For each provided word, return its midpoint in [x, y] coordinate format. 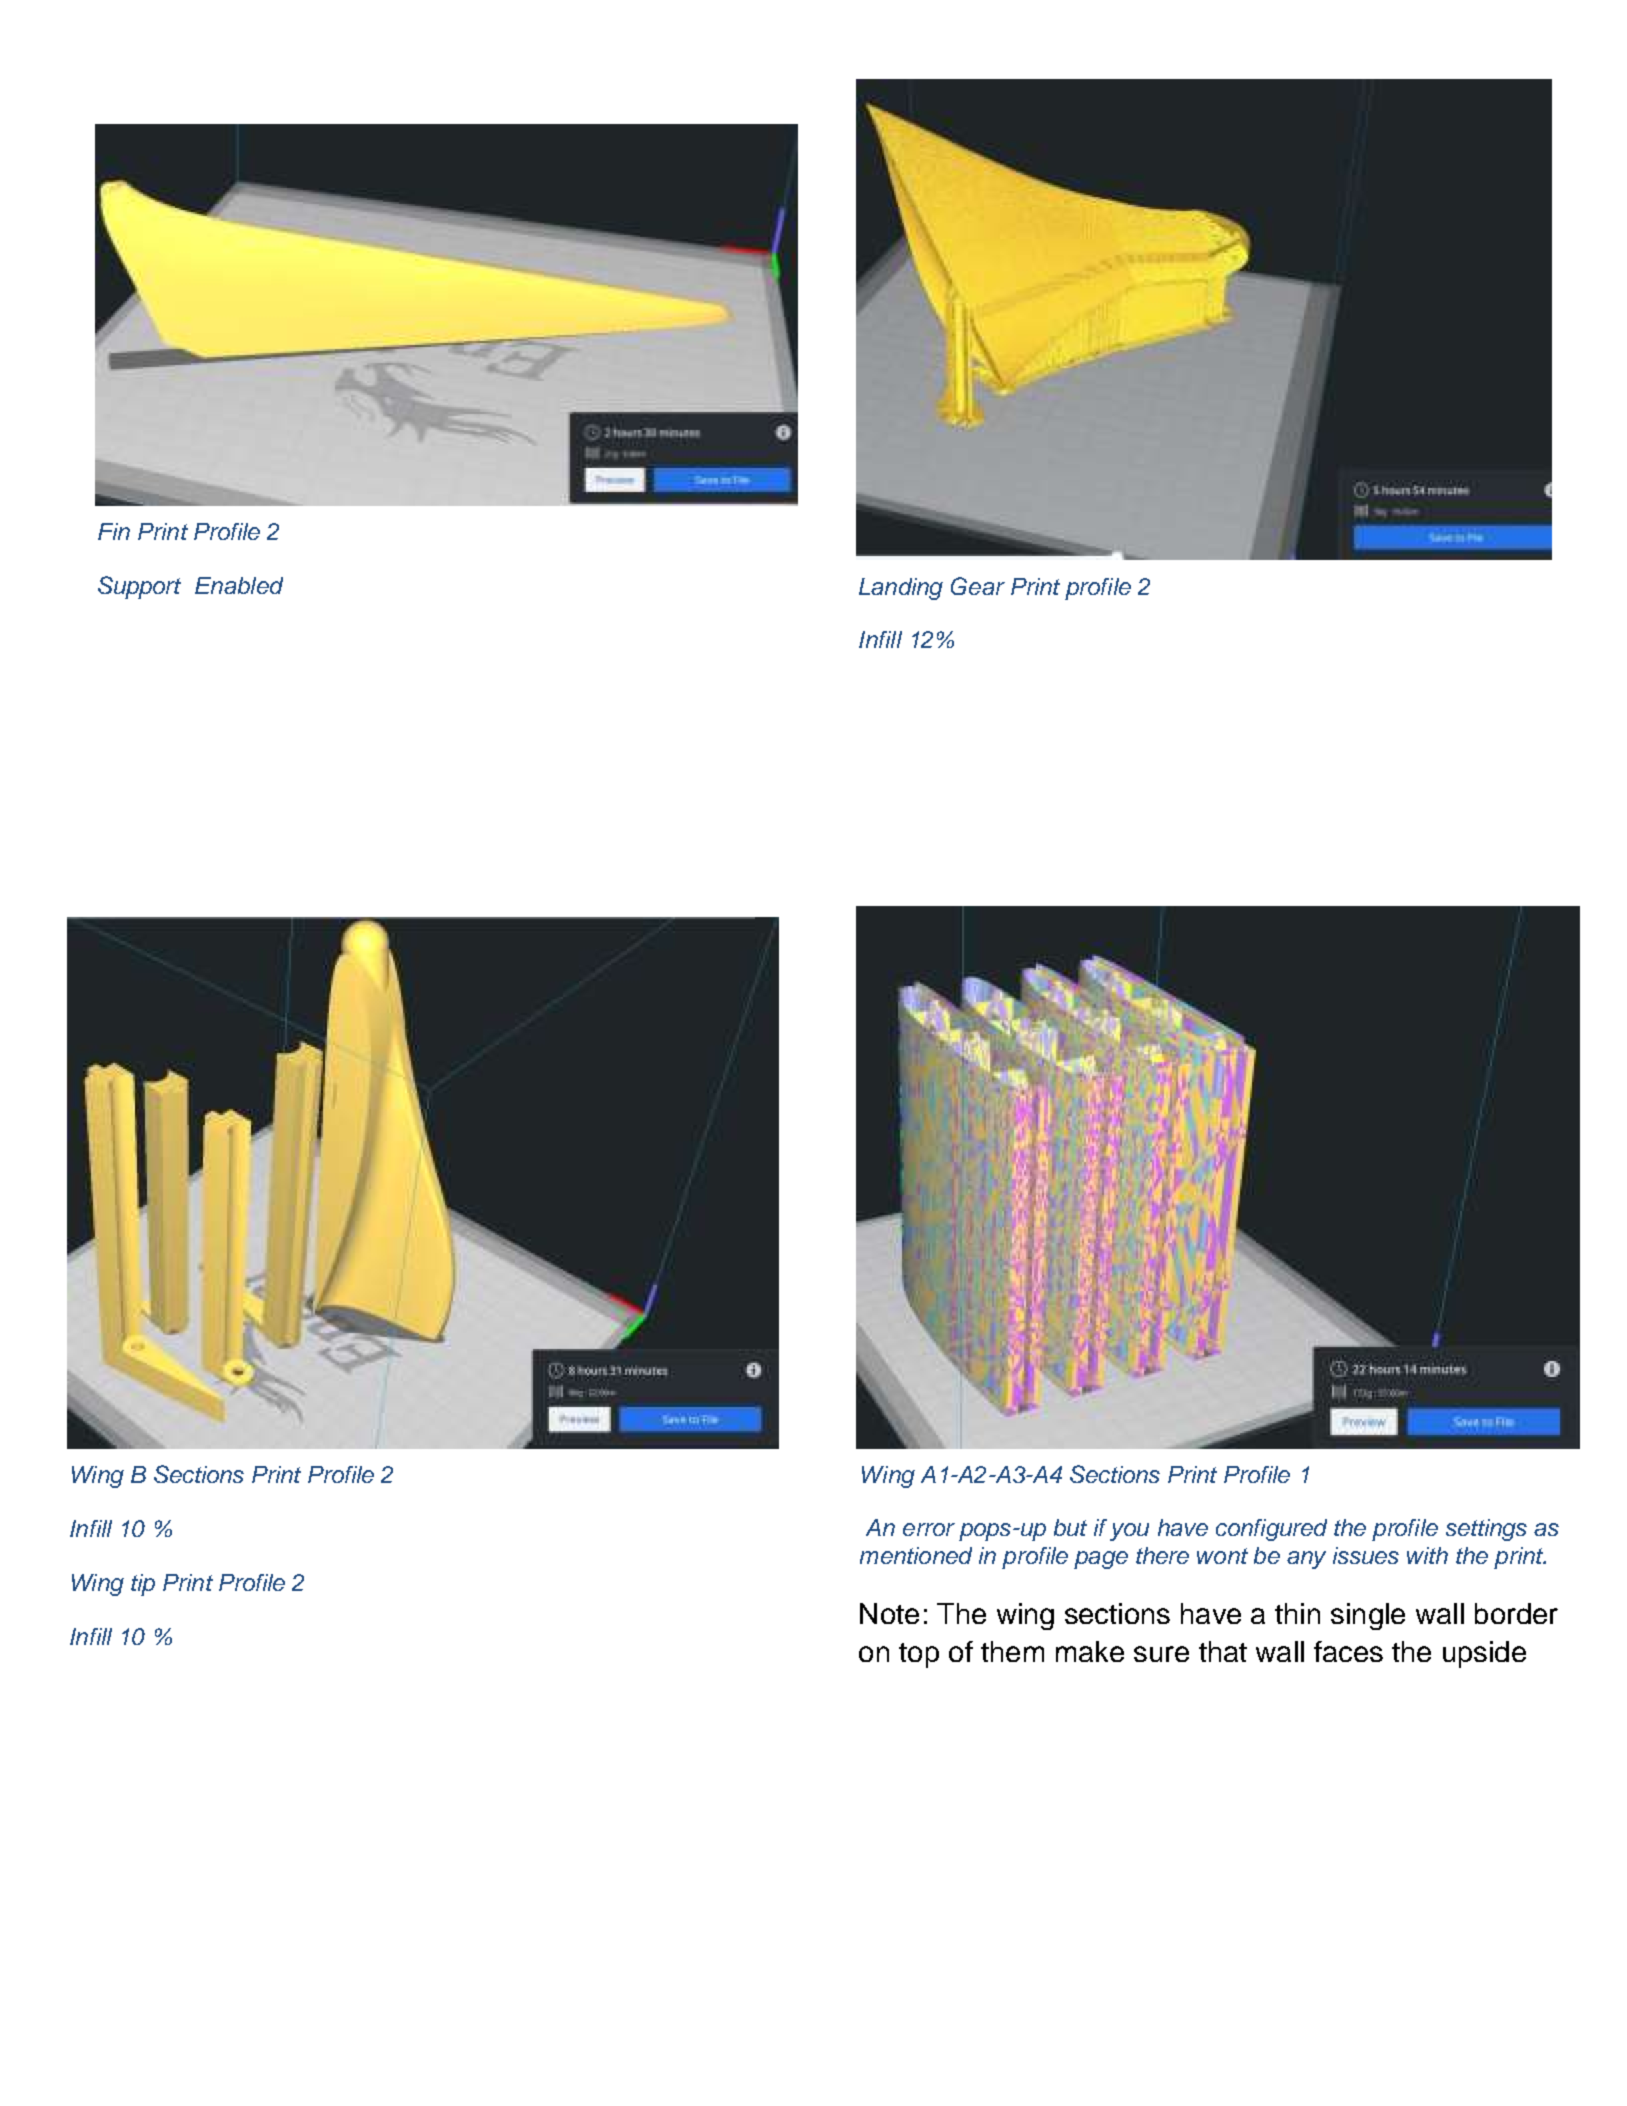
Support [139, 587]
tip [143, 1585]
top [919, 1655]
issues [1366, 1555]
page [1101, 1560]
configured [1271, 1530]
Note [889, 1613]
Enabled [239, 585]
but [1070, 1527]
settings [1486, 1530]
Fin [114, 531]
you [1129, 1532]
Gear [978, 586]
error [929, 1529]
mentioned [916, 1555]
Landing [901, 589]
